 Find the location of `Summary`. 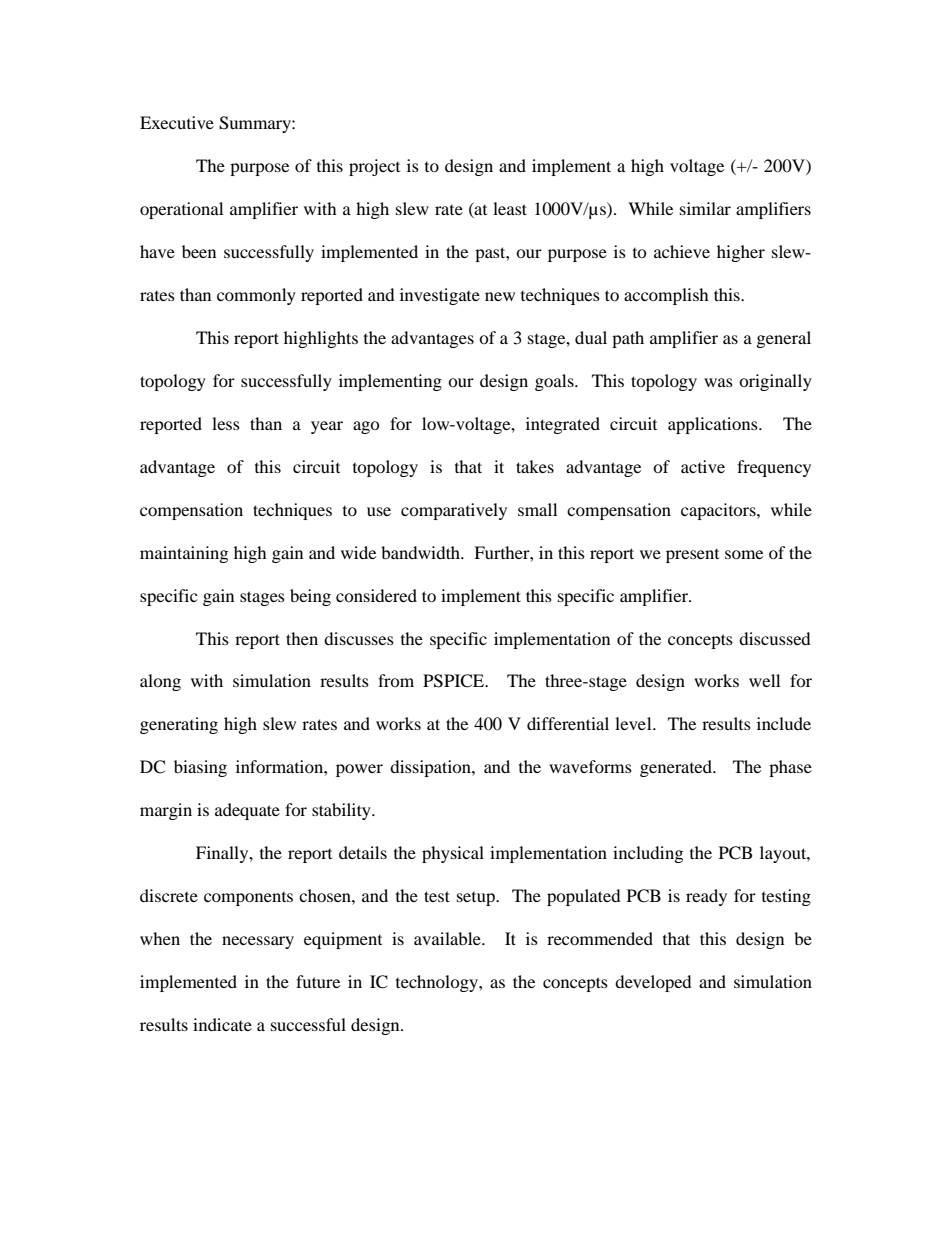

Summary is located at coordinates (256, 124).
